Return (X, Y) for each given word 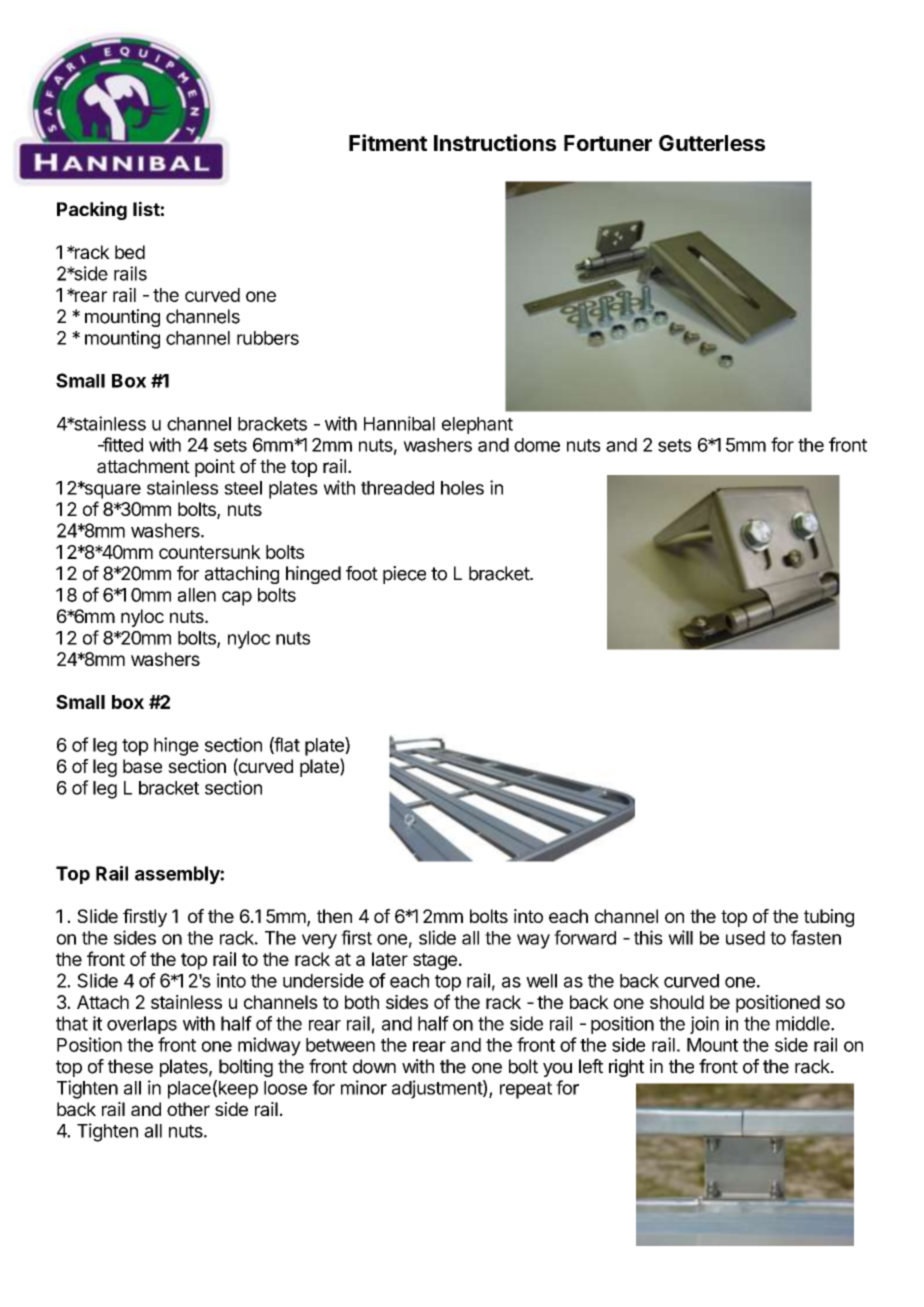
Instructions (495, 142)
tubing (829, 918)
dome (537, 445)
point (215, 468)
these (130, 1066)
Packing (92, 210)
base (142, 766)
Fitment (388, 142)
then (334, 916)
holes (462, 488)
